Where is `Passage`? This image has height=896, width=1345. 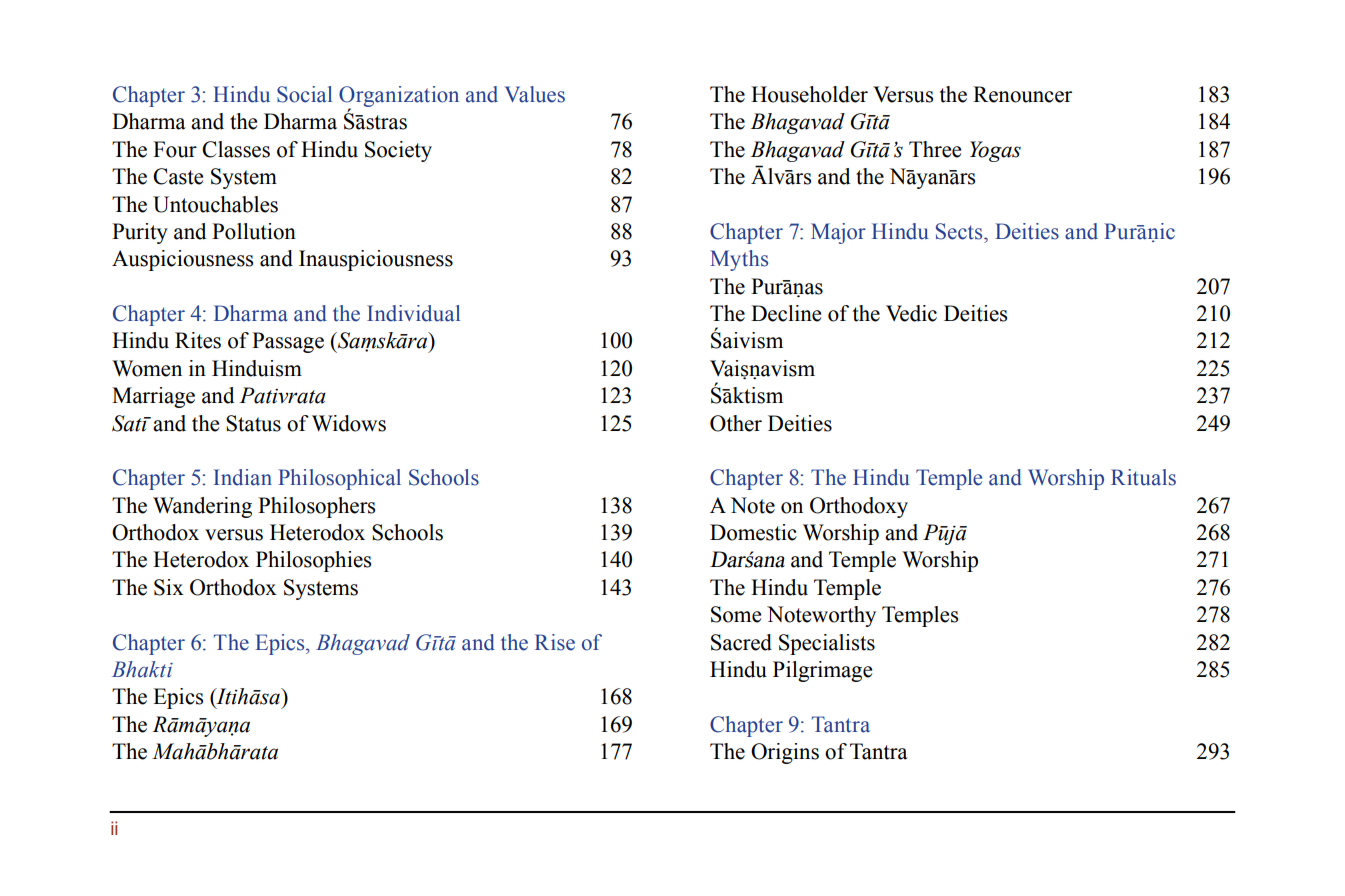
Passage is located at coordinates (288, 342).
